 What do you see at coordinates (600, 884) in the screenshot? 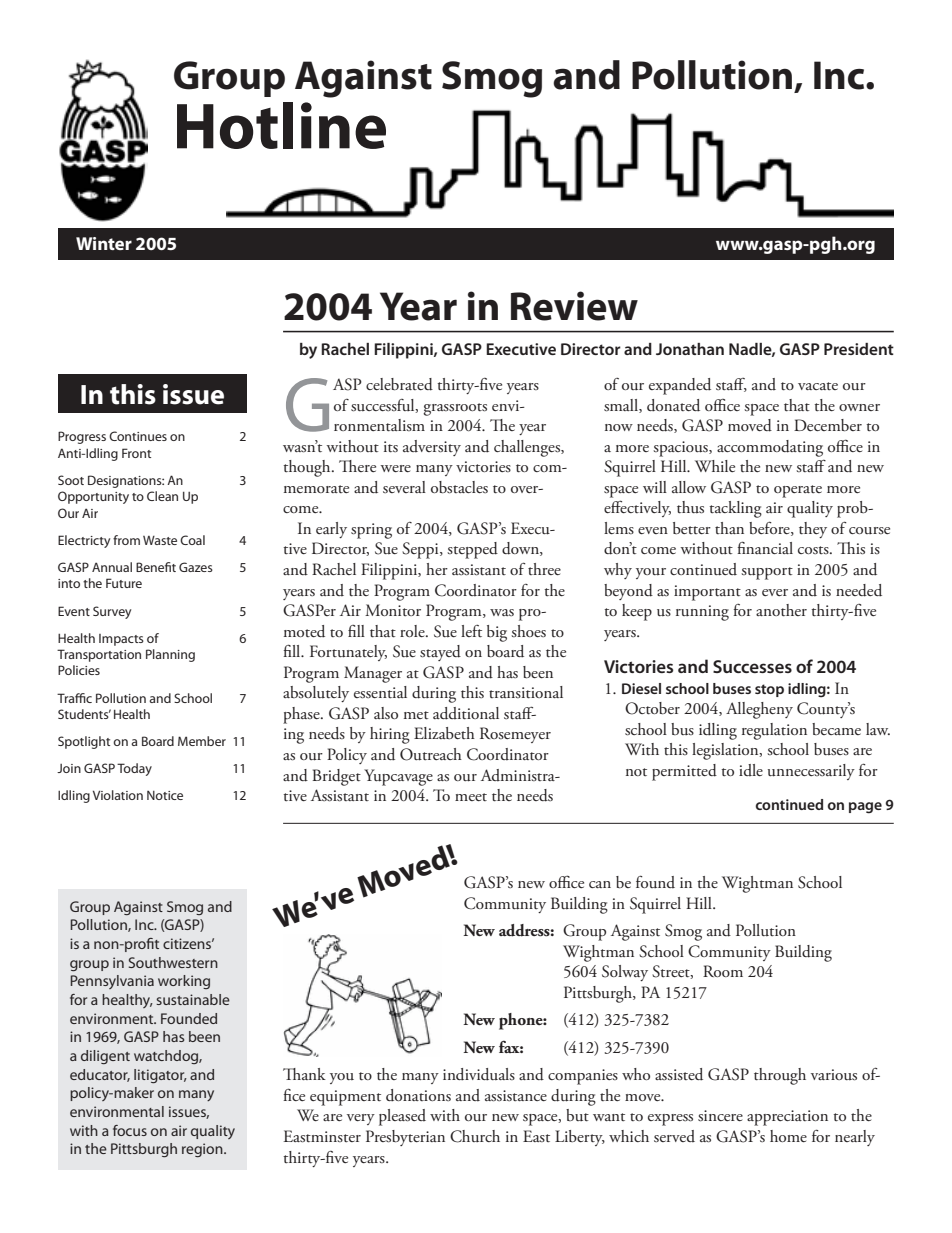
I see `can` at bounding box center [600, 884].
